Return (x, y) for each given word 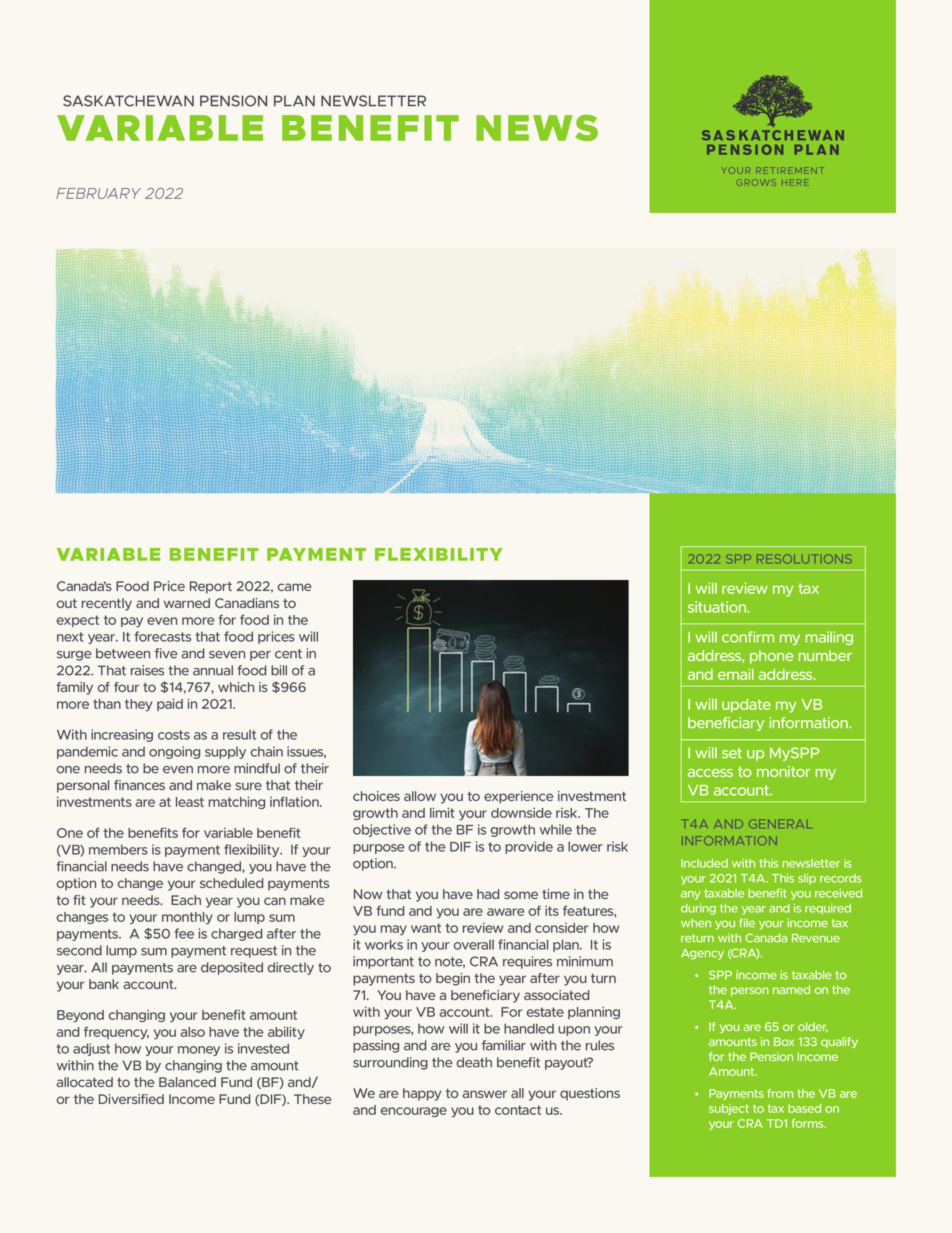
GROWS (757, 182)
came (294, 587)
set (732, 753)
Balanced (187, 1082)
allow (420, 796)
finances (139, 785)
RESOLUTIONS (804, 559)
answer (484, 1094)
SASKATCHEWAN (128, 101)
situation (718, 607)
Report (211, 587)
